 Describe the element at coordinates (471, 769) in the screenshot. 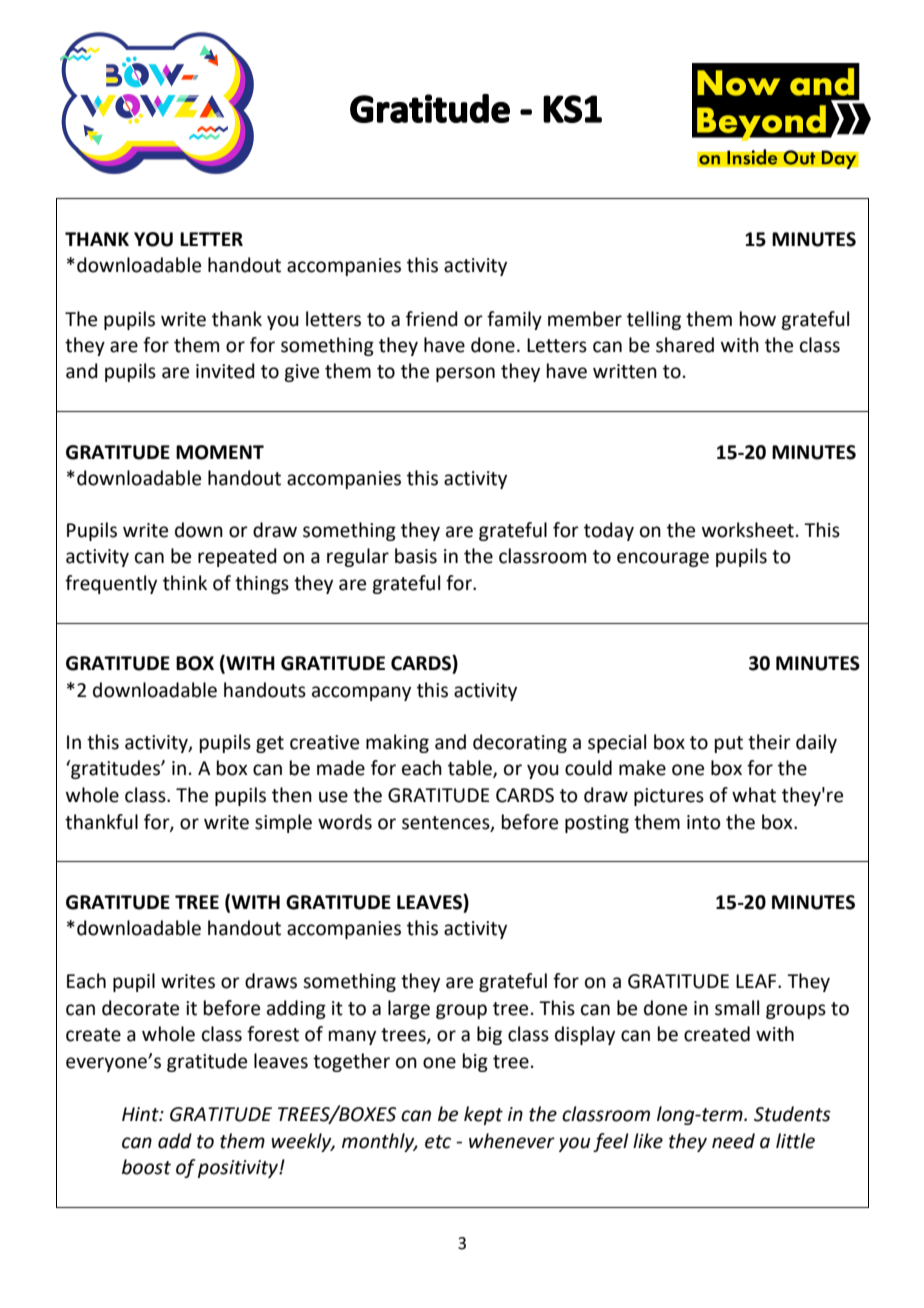

I see `table` at that location.
